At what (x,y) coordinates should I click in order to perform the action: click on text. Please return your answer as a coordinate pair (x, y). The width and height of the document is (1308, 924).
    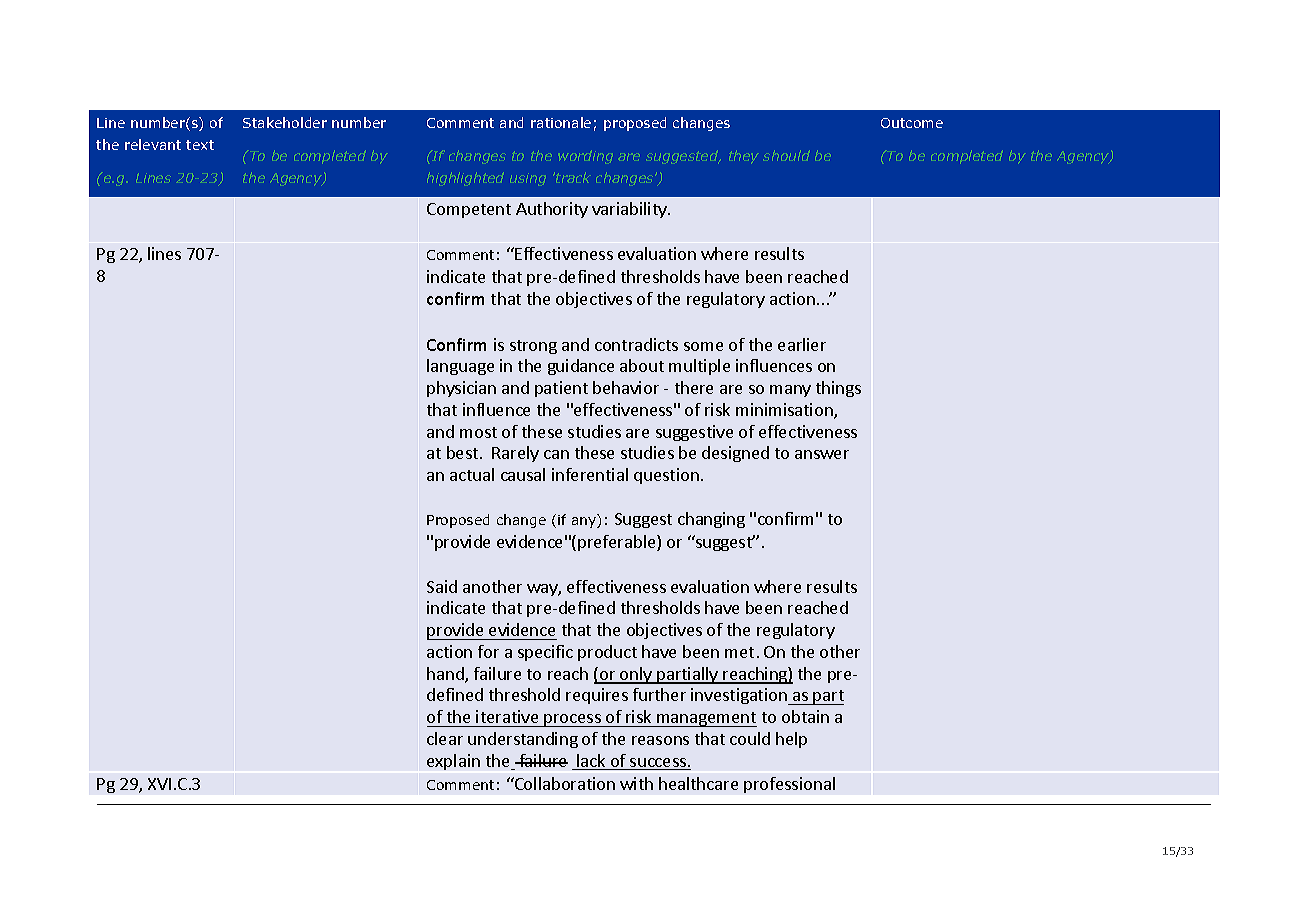
    Looking at the image, I should click on (200, 145).
